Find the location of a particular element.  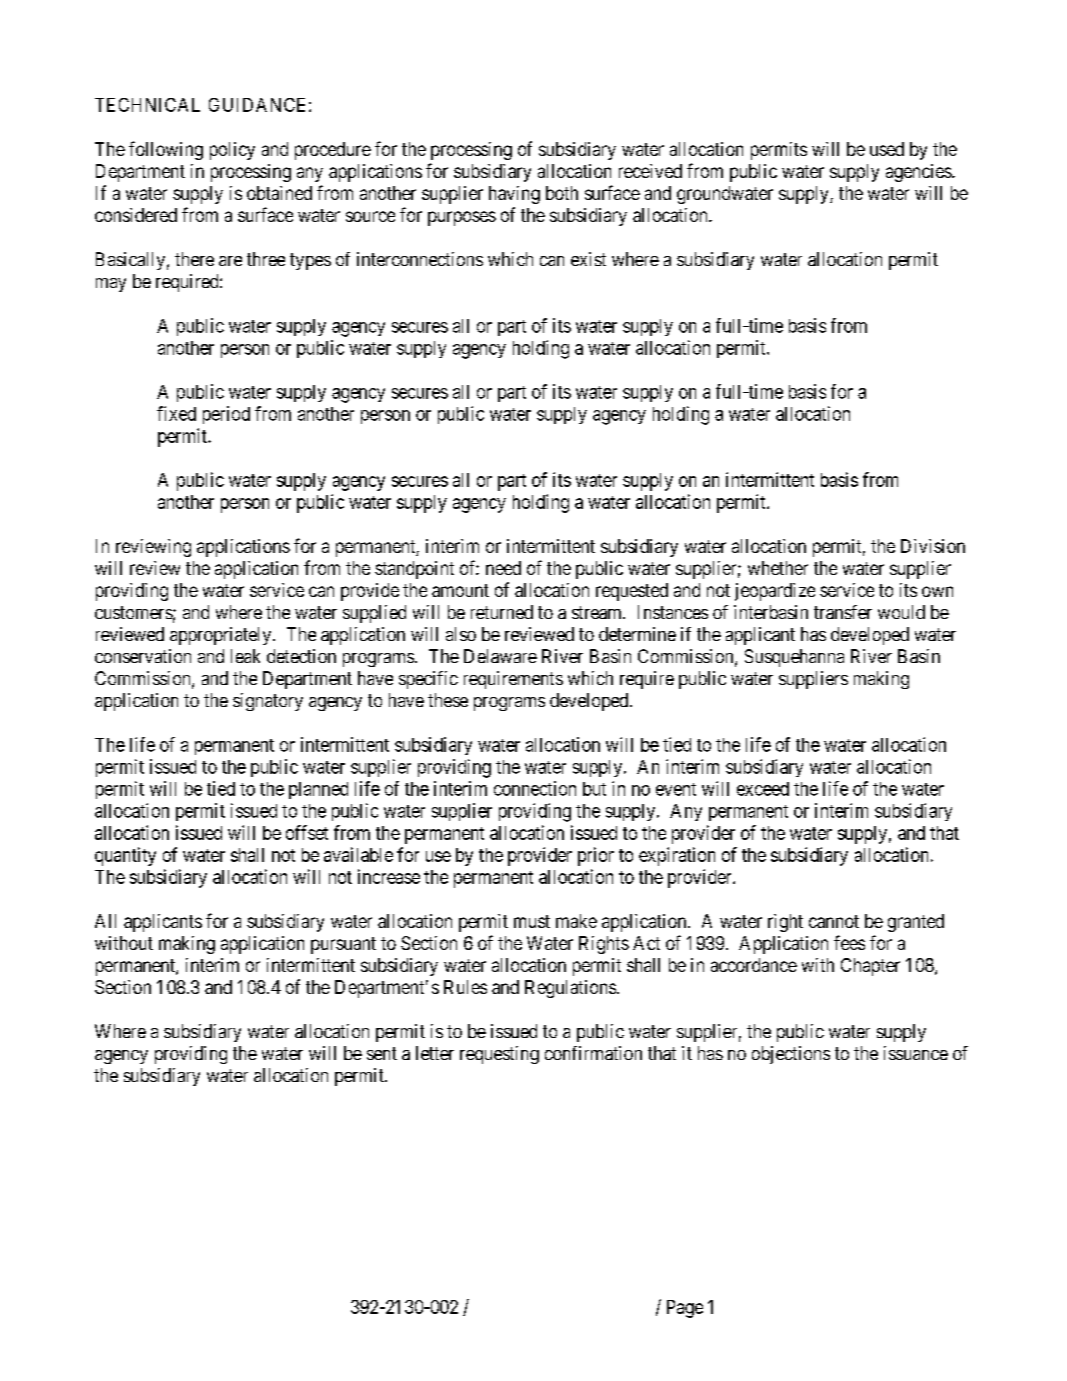

signatory is located at coordinates (268, 702).
